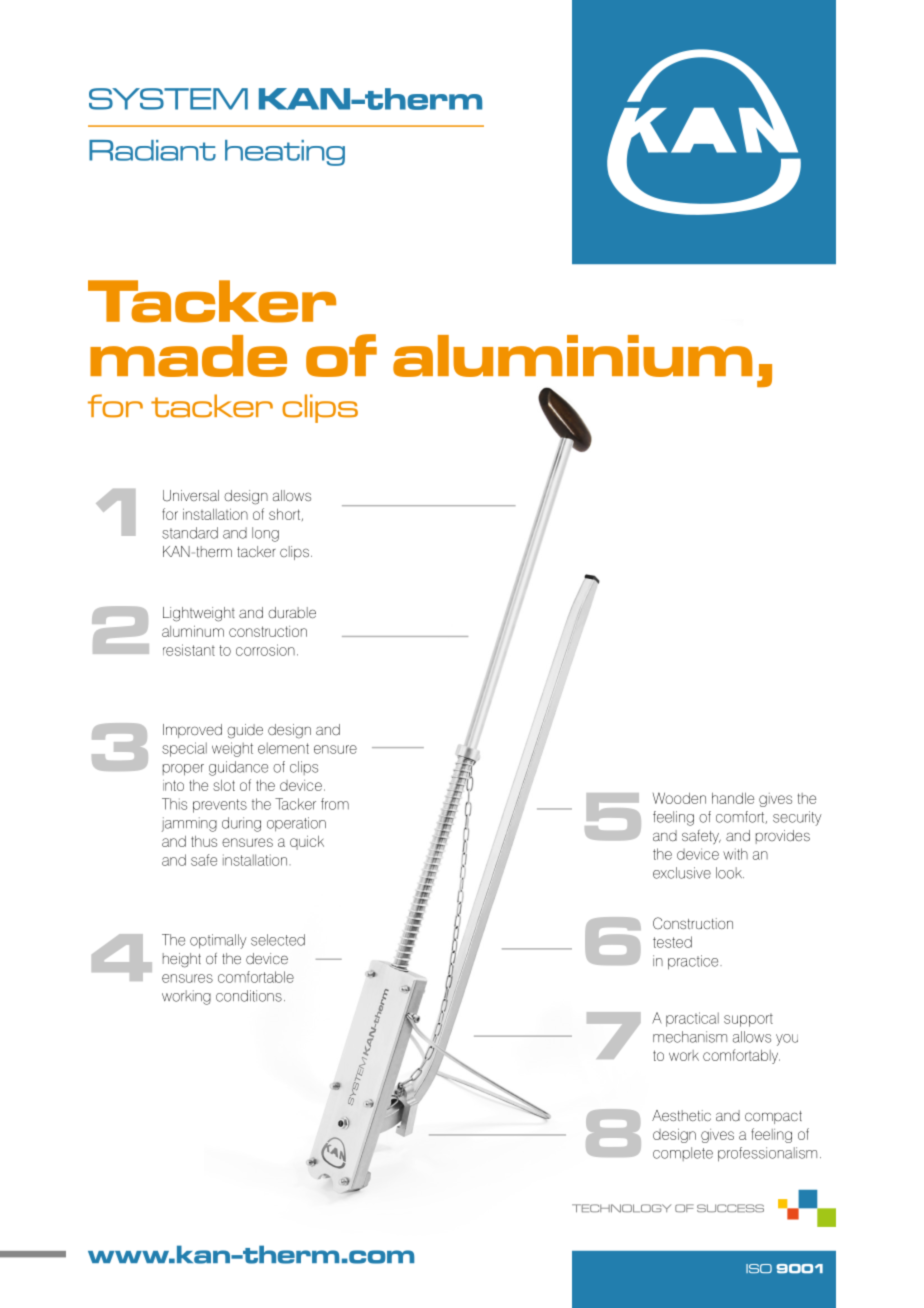 The width and height of the screenshot is (924, 1308). What do you see at coordinates (694, 962) in the screenshot?
I see `practice` at bounding box center [694, 962].
